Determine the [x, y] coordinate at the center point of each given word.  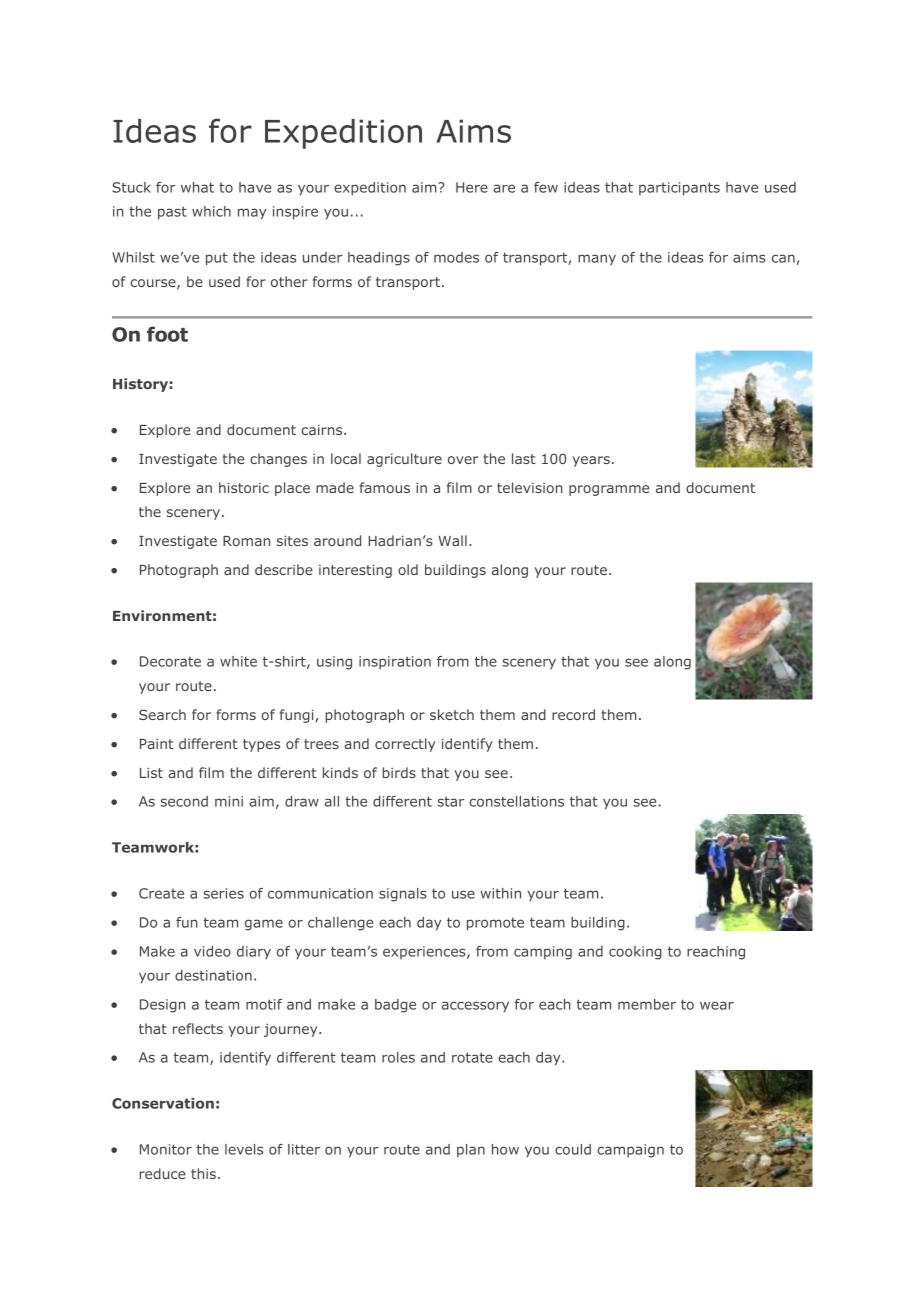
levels [244, 1149]
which [211, 211]
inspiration [395, 663]
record [573, 714]
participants [679, 189]
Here [472, 187]
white [238, 661]
